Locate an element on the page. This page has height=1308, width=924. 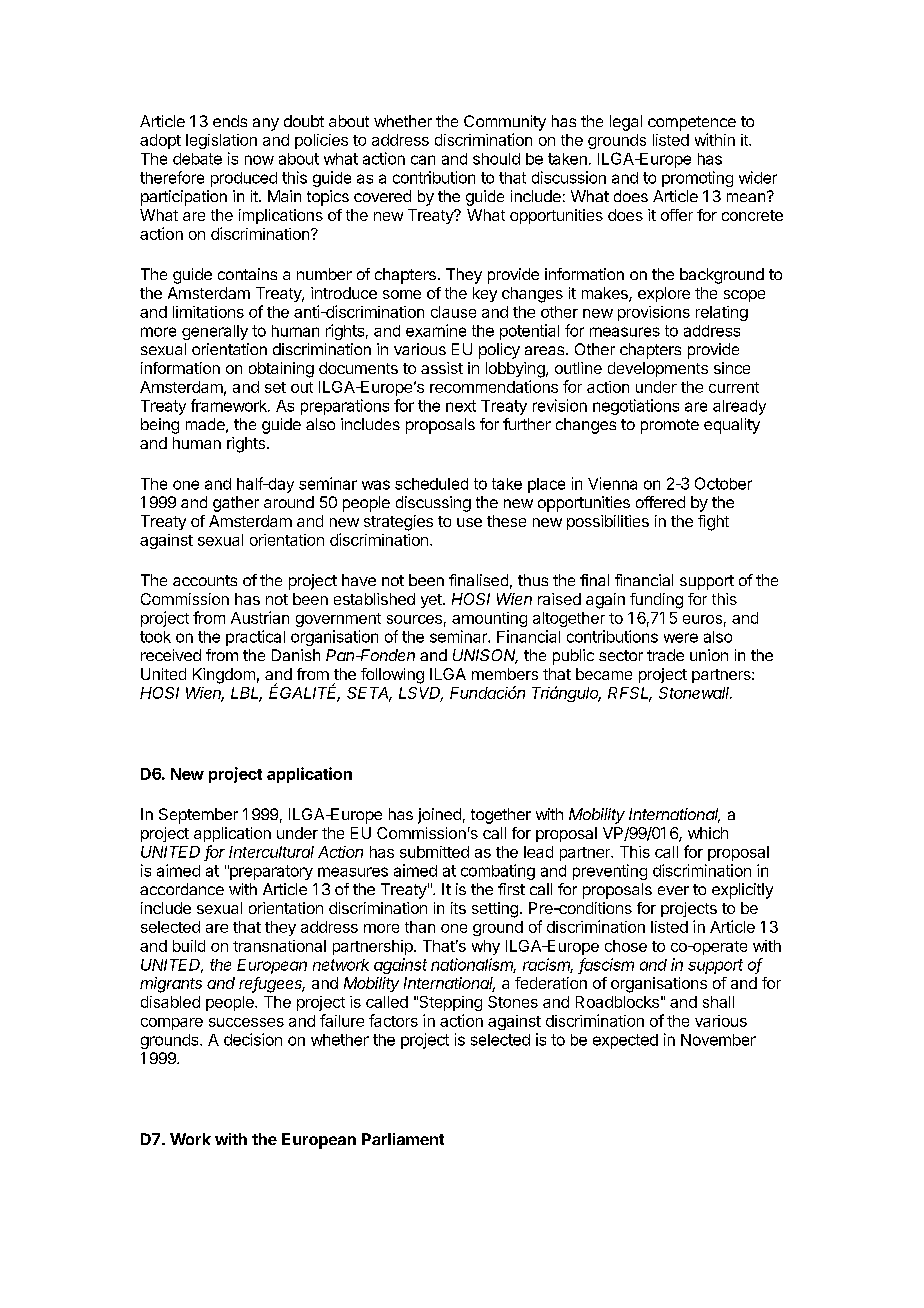
members is located at coordinates (505, 674).
